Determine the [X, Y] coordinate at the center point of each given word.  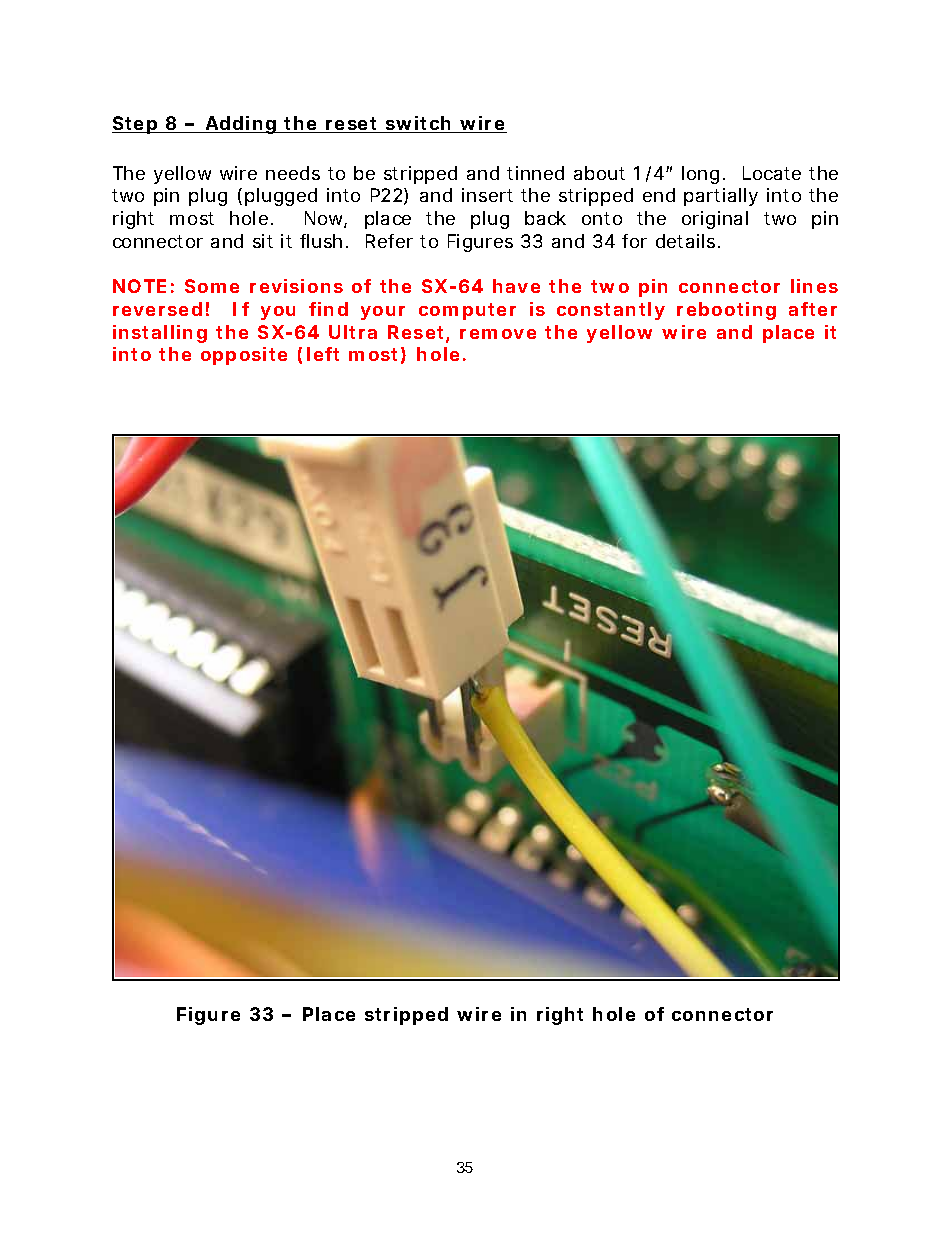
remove [498, 334]
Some [212, 286]
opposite [244, 356]
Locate [772, 173]
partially [721, 197]
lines [814, 286]
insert [487, 195]
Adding [241, 125]
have [516, 286]
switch [419, 124]
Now [326, 219]
